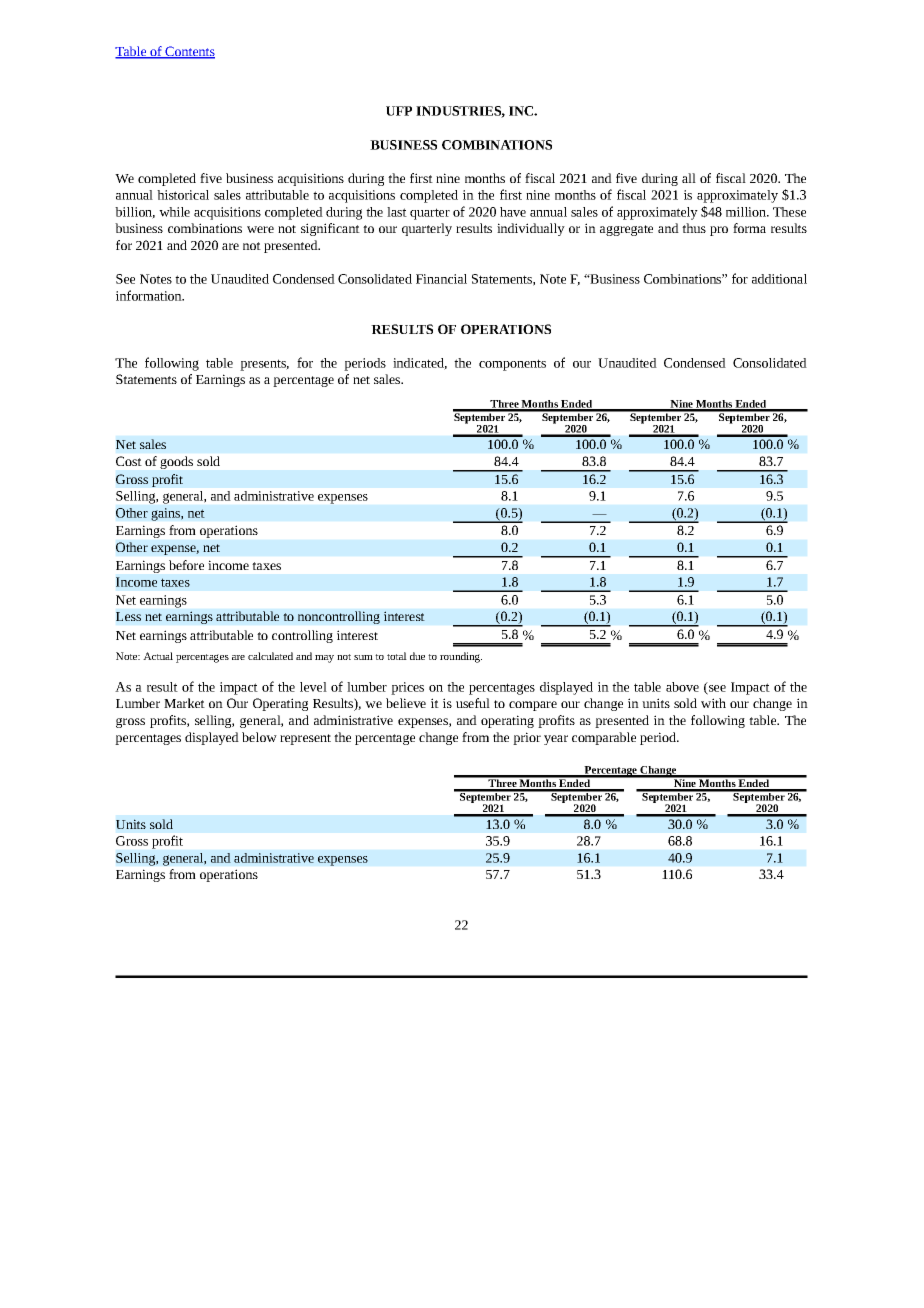 Image resolution: width=924 pixels, height=1308 pixels. Describe the element at coordinates (713, 703) in the screenshot. I see `with` at that location.
